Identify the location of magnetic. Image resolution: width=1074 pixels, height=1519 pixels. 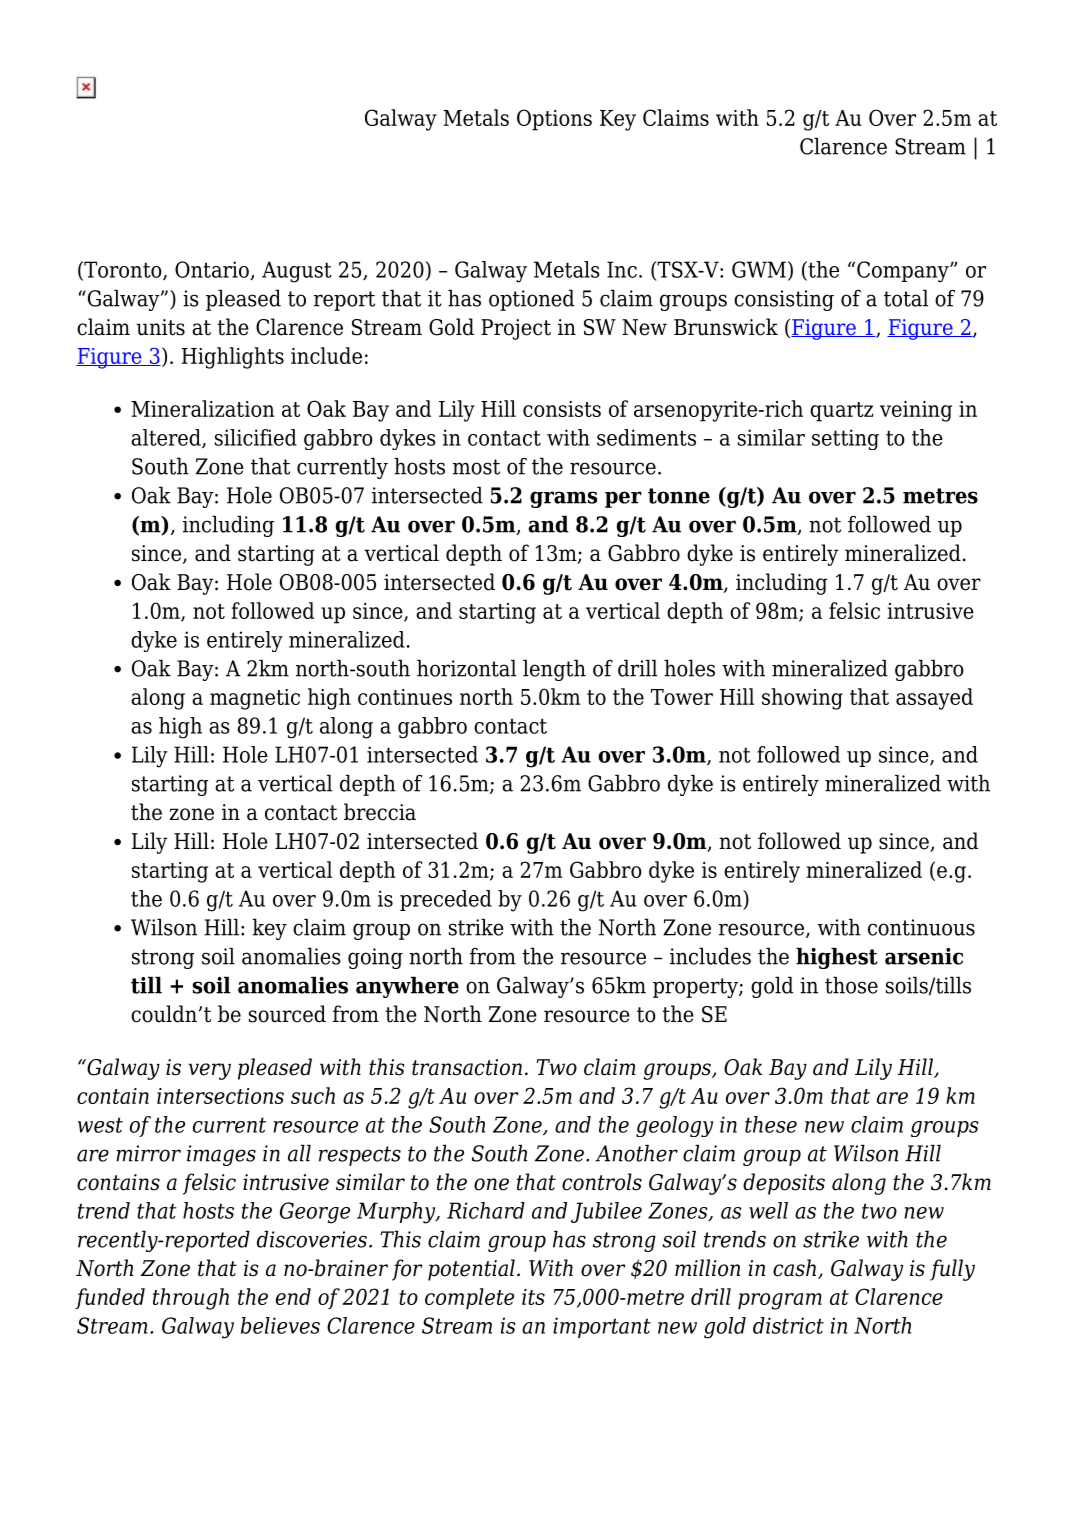
(255, 699).
